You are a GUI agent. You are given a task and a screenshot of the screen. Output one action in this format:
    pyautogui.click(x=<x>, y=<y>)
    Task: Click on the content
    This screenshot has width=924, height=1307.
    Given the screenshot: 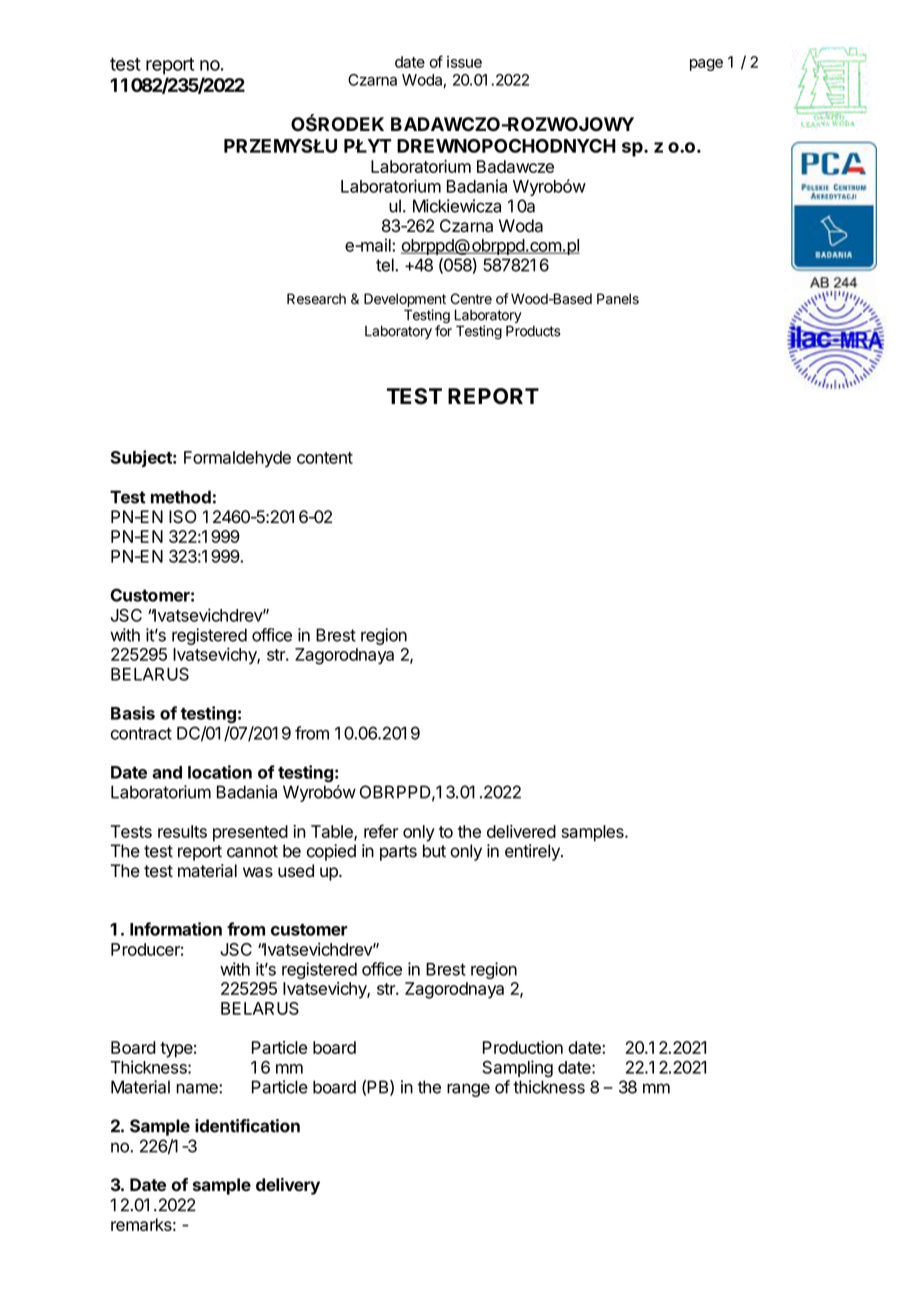 What is the action you would take?
    pyautogui.click(x=325, y=458)
